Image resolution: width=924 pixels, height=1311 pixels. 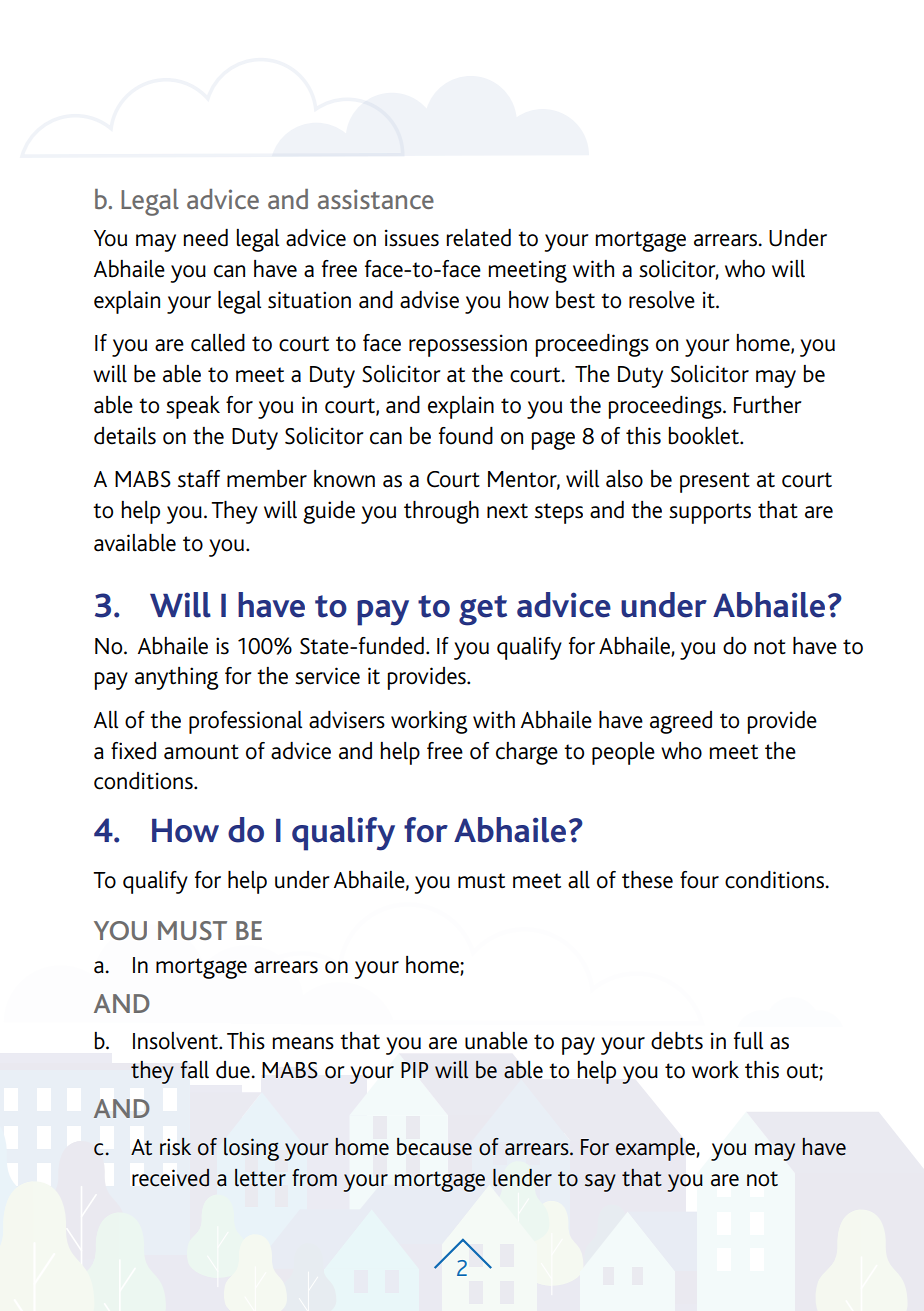 What do you see at coordinates (655, 1149) in the screenshot?
I see `example` at bounding box center [655, 1149].
